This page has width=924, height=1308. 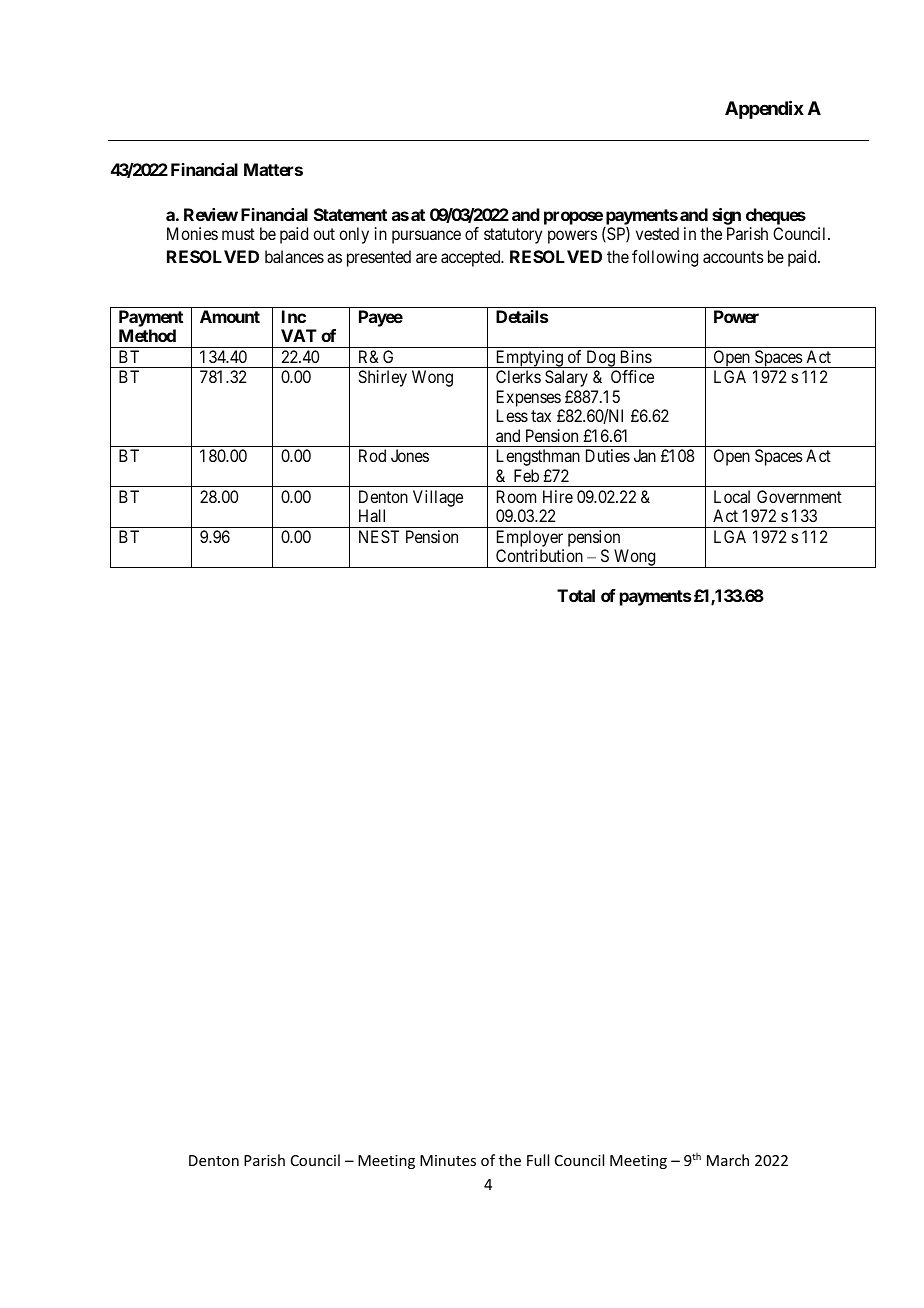 I want to click on Minutes, so click(x=448, y=1160).
